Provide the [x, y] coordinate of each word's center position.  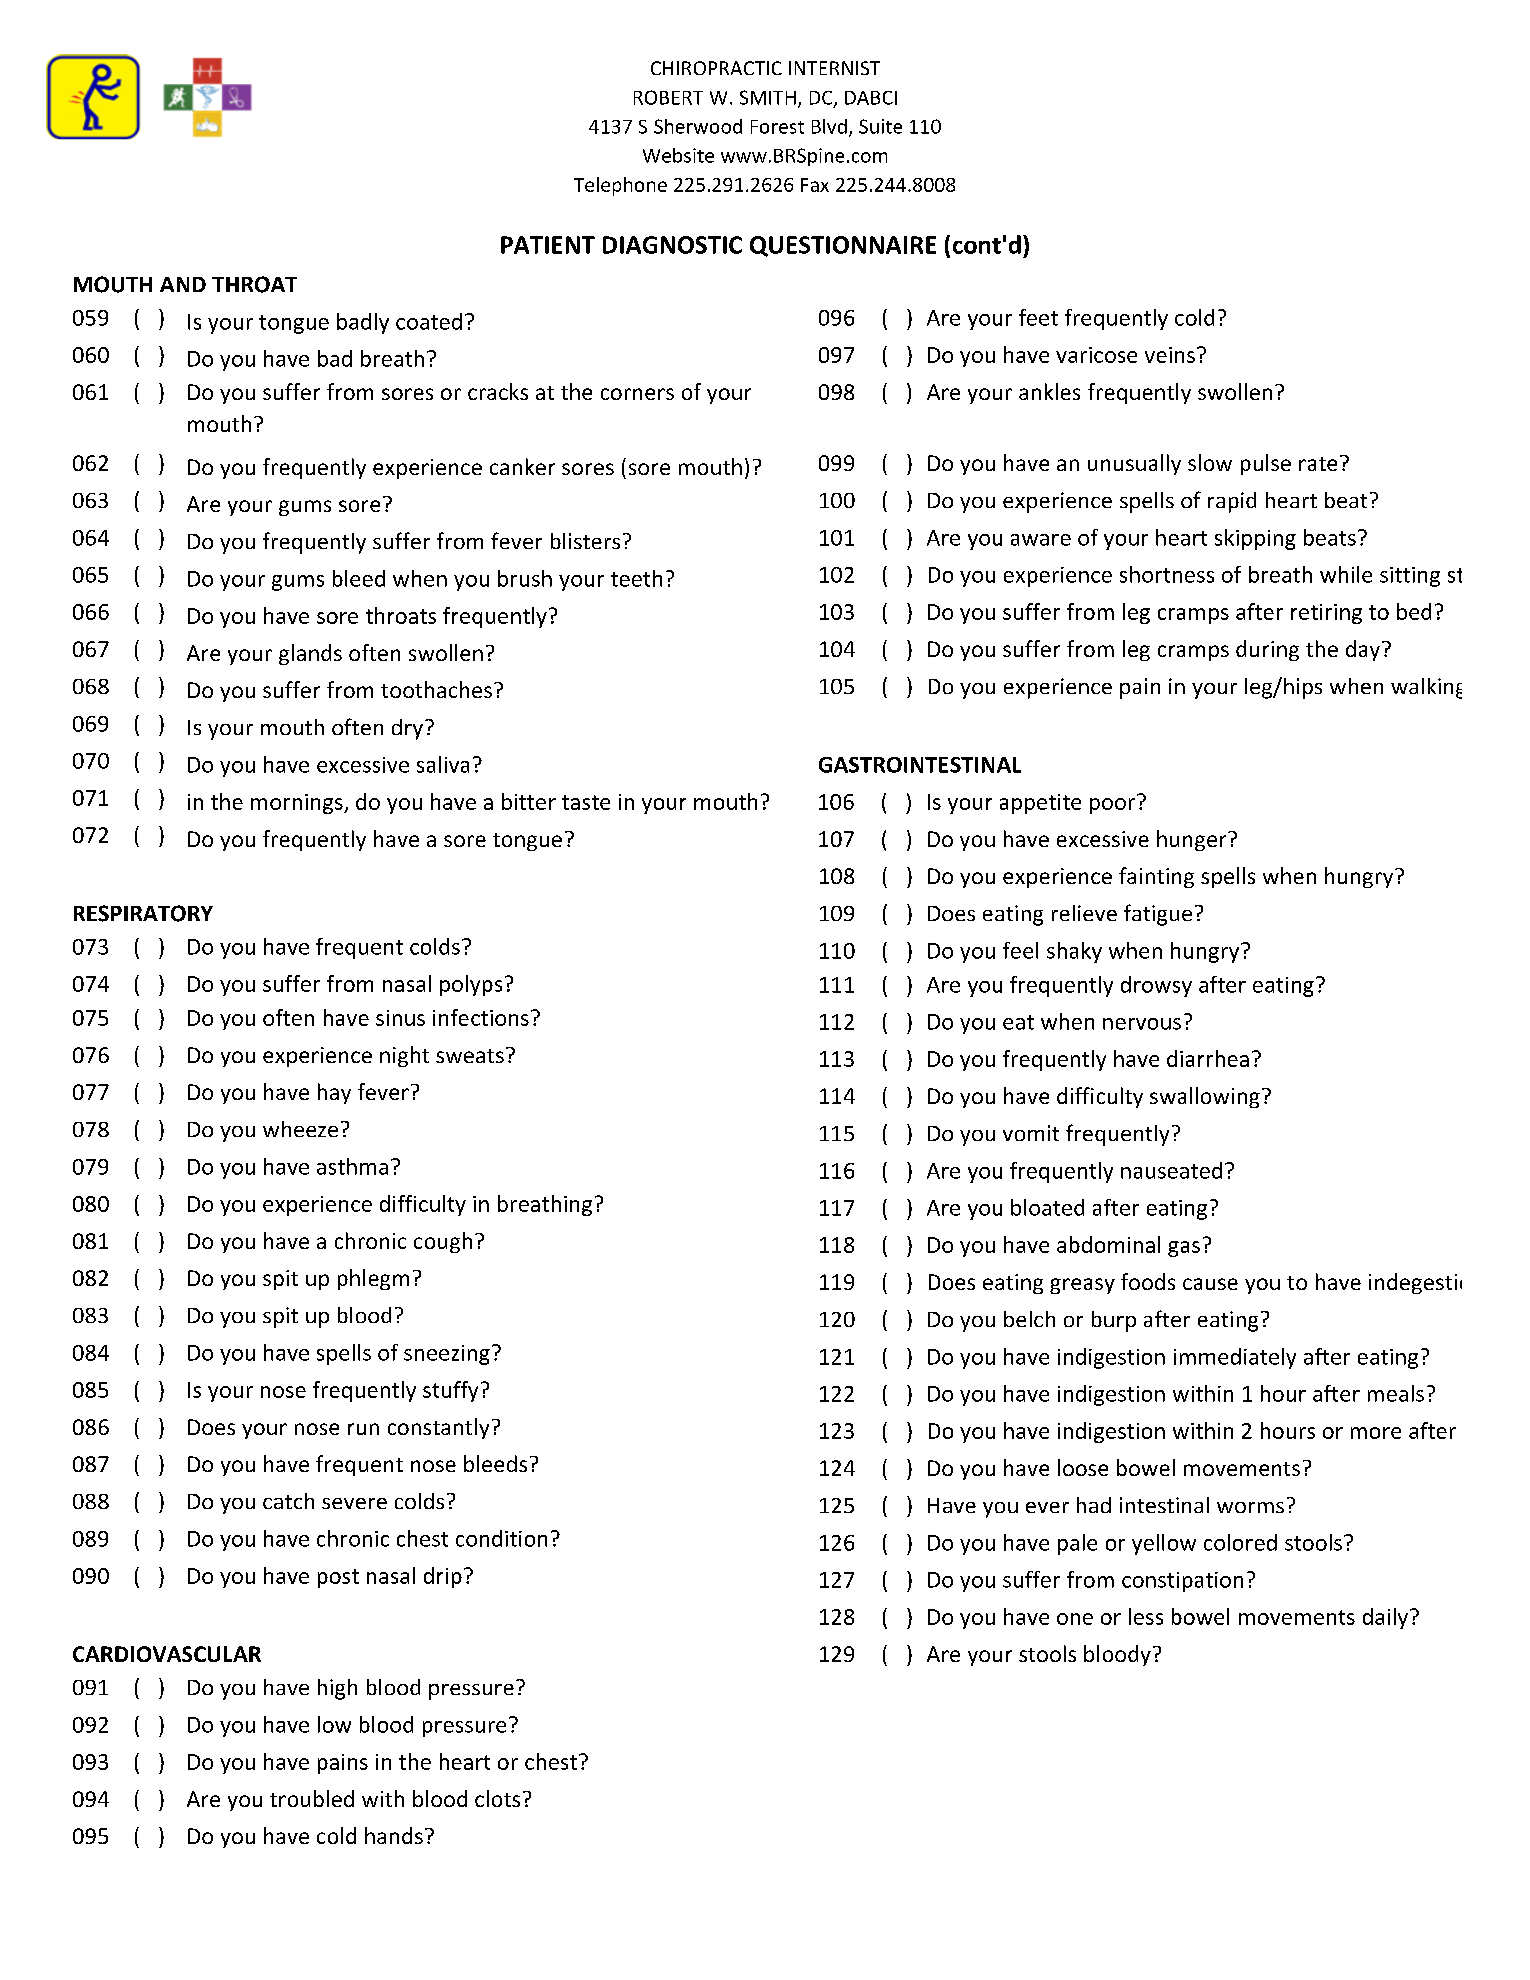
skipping [1255, 539]
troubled [312, 1798]
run [363, 1429]
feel [1020, 950]
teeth [636, 578]
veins [1170, 355]
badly [363, 323]
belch [1029, 1319]
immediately [1235, 1358]
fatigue [1158, 915]
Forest [777, 127]
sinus [400, 1018]
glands [310, 654]
